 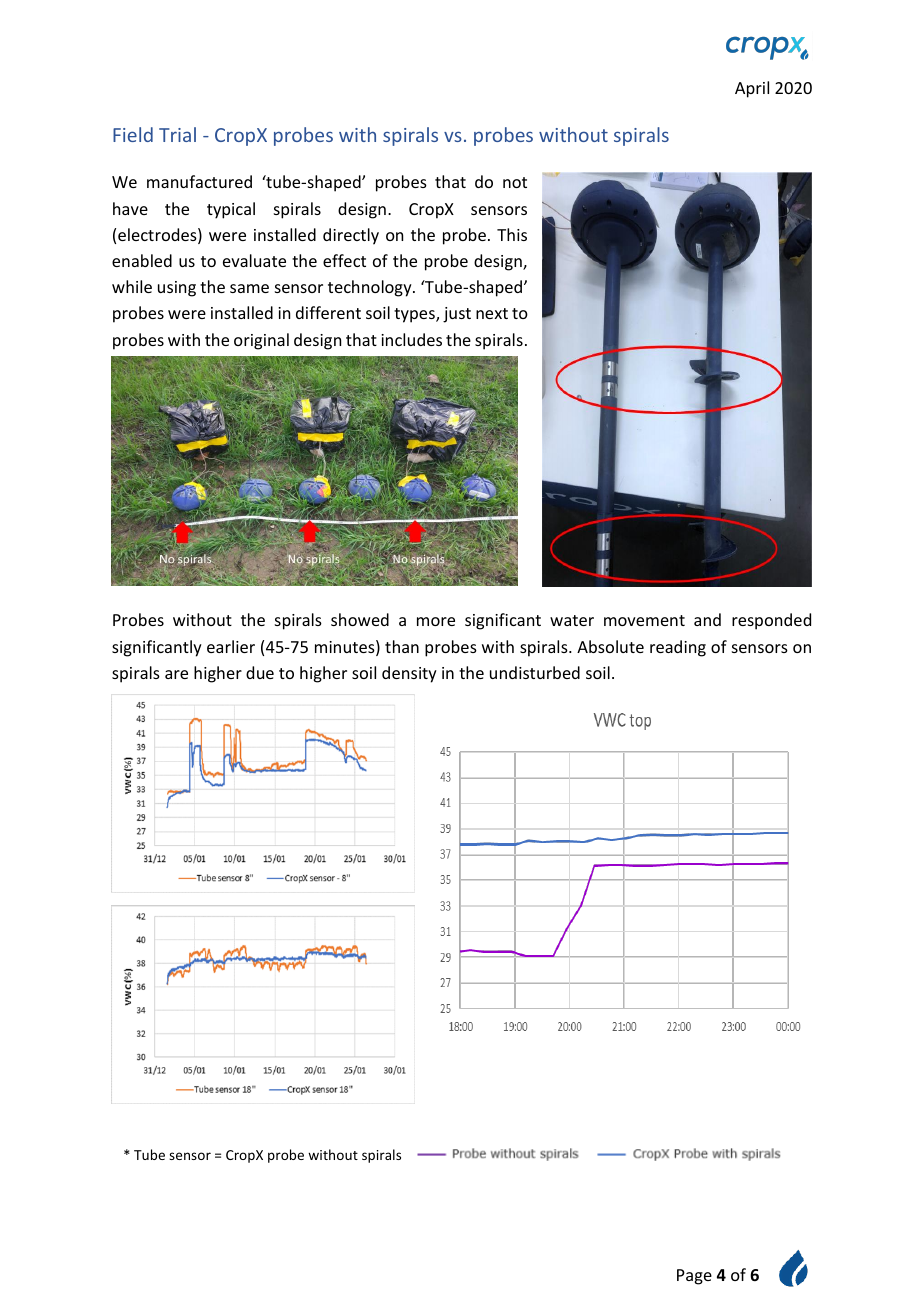 I want to click on are, so click(x=176, y=674).
